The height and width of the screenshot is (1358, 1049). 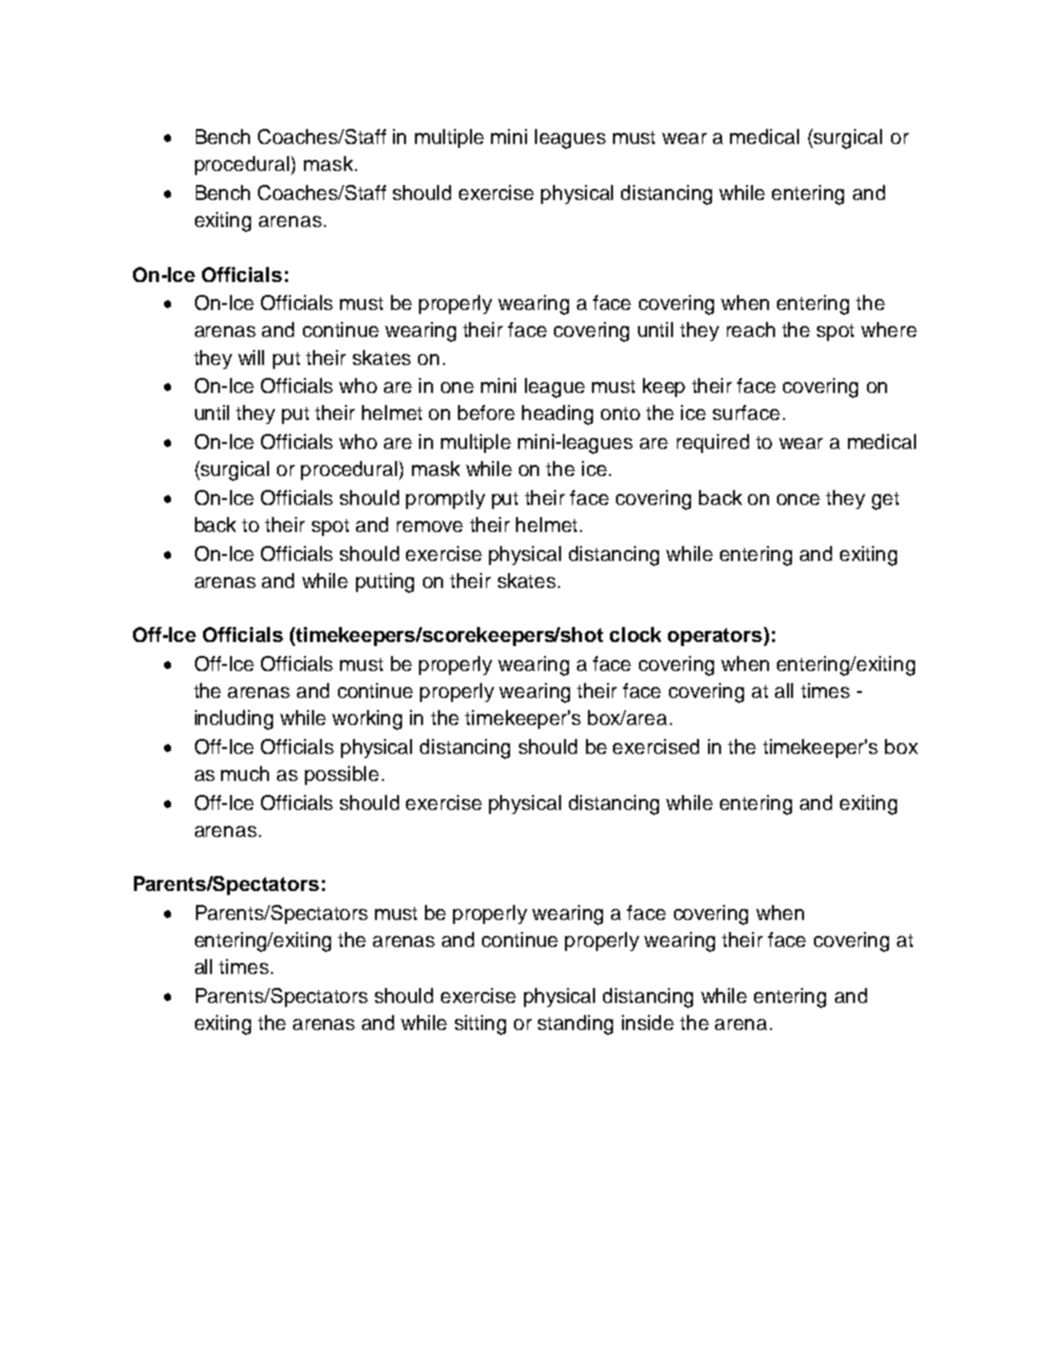 I want to click on once, so click(x=798, y=499).
